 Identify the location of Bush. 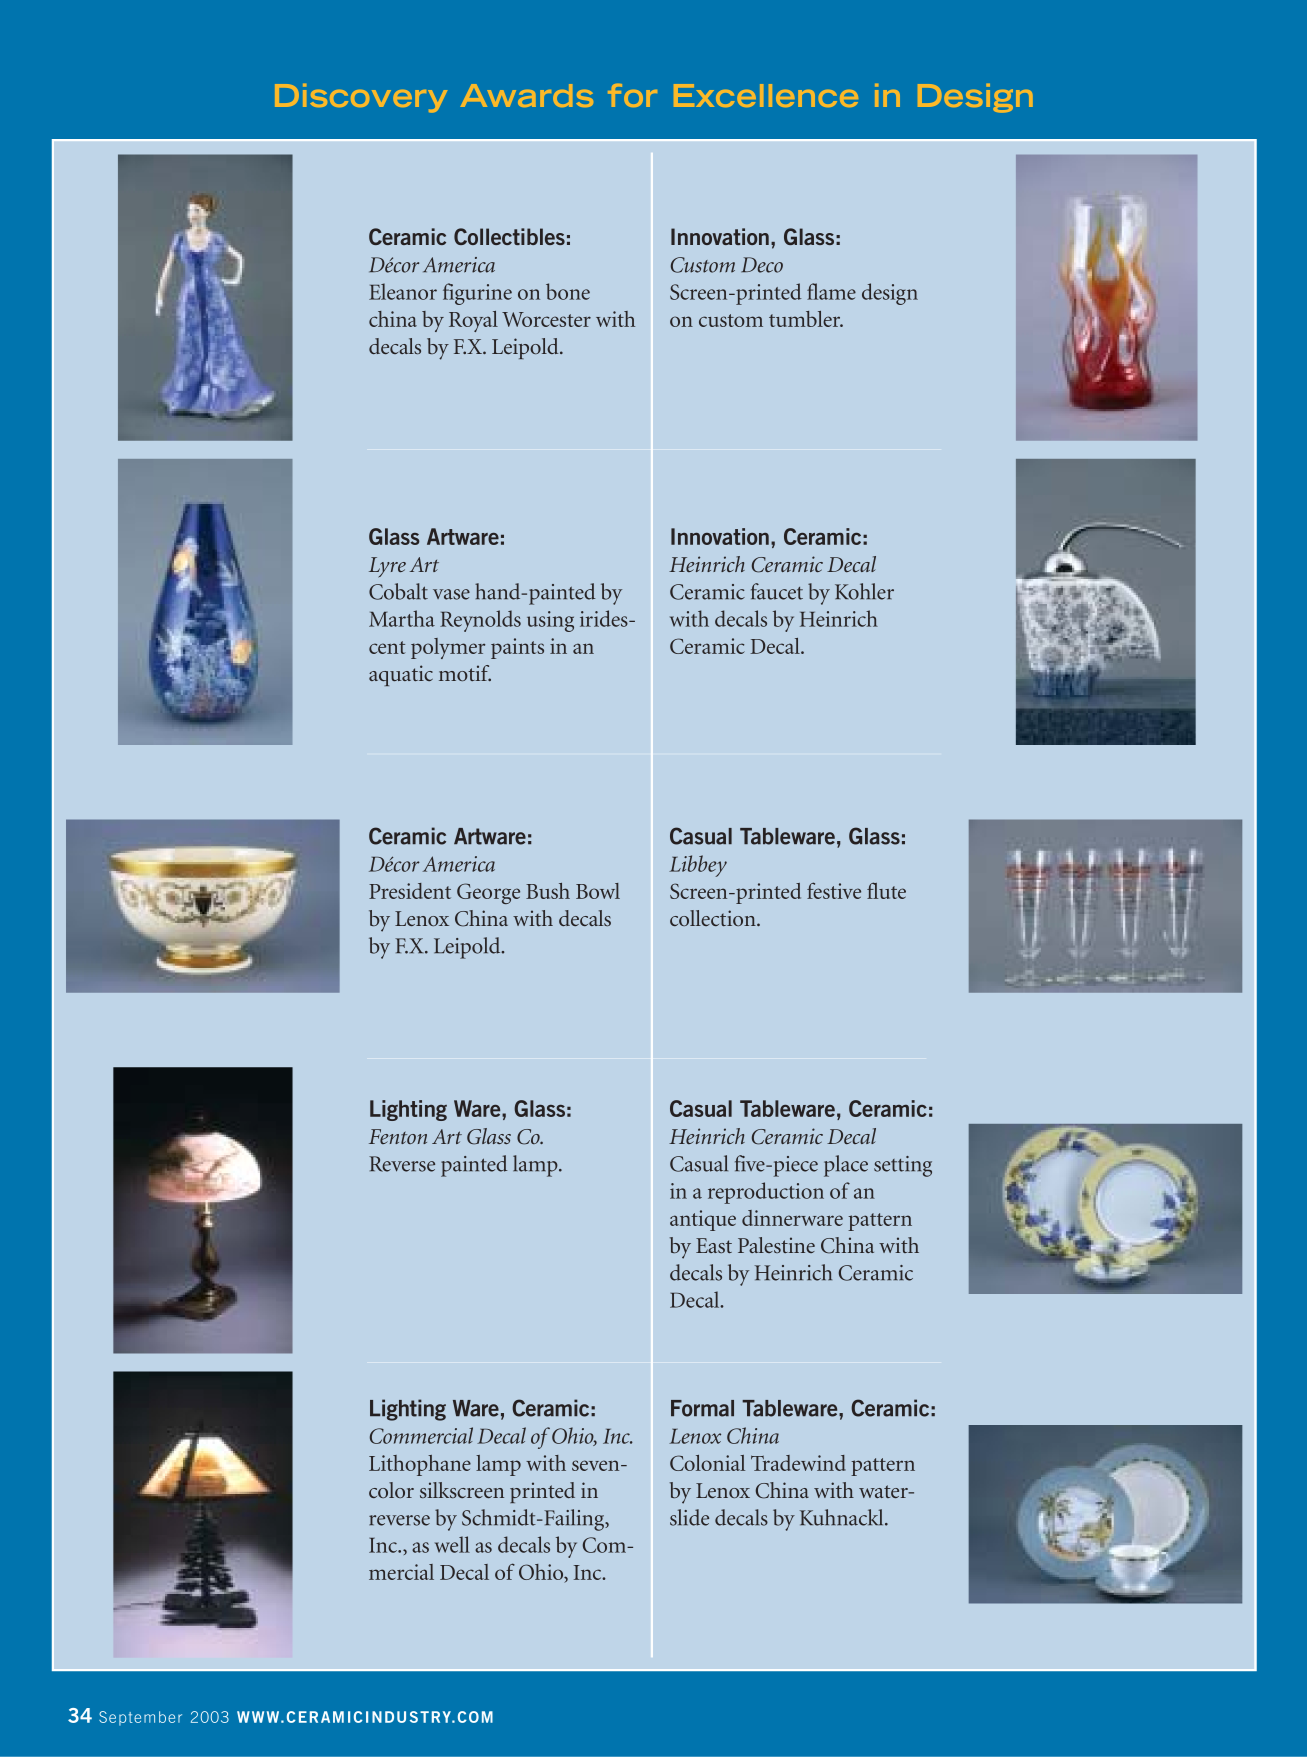
(548, 891).
